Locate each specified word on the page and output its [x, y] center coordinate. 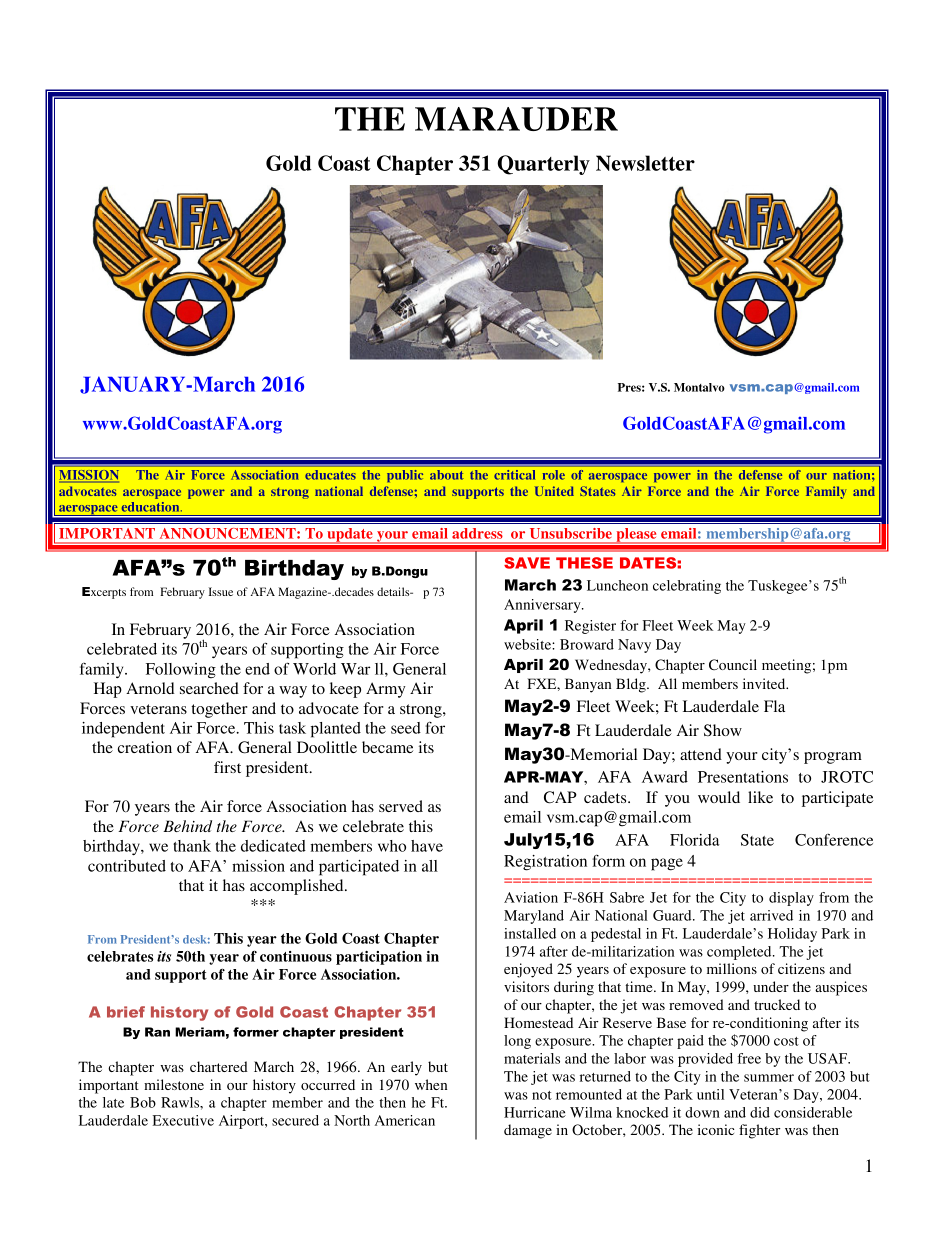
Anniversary [543, 606]
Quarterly [543, 165]
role [554, 475]
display [791, 899]
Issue [221, 591]
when [431, 1084]
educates [330, 475]
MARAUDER [516, 119]
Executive [183, 1120]
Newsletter [645, 163]
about [447, 475]
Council [733, 664]
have [427, 846]
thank [192, 846]
